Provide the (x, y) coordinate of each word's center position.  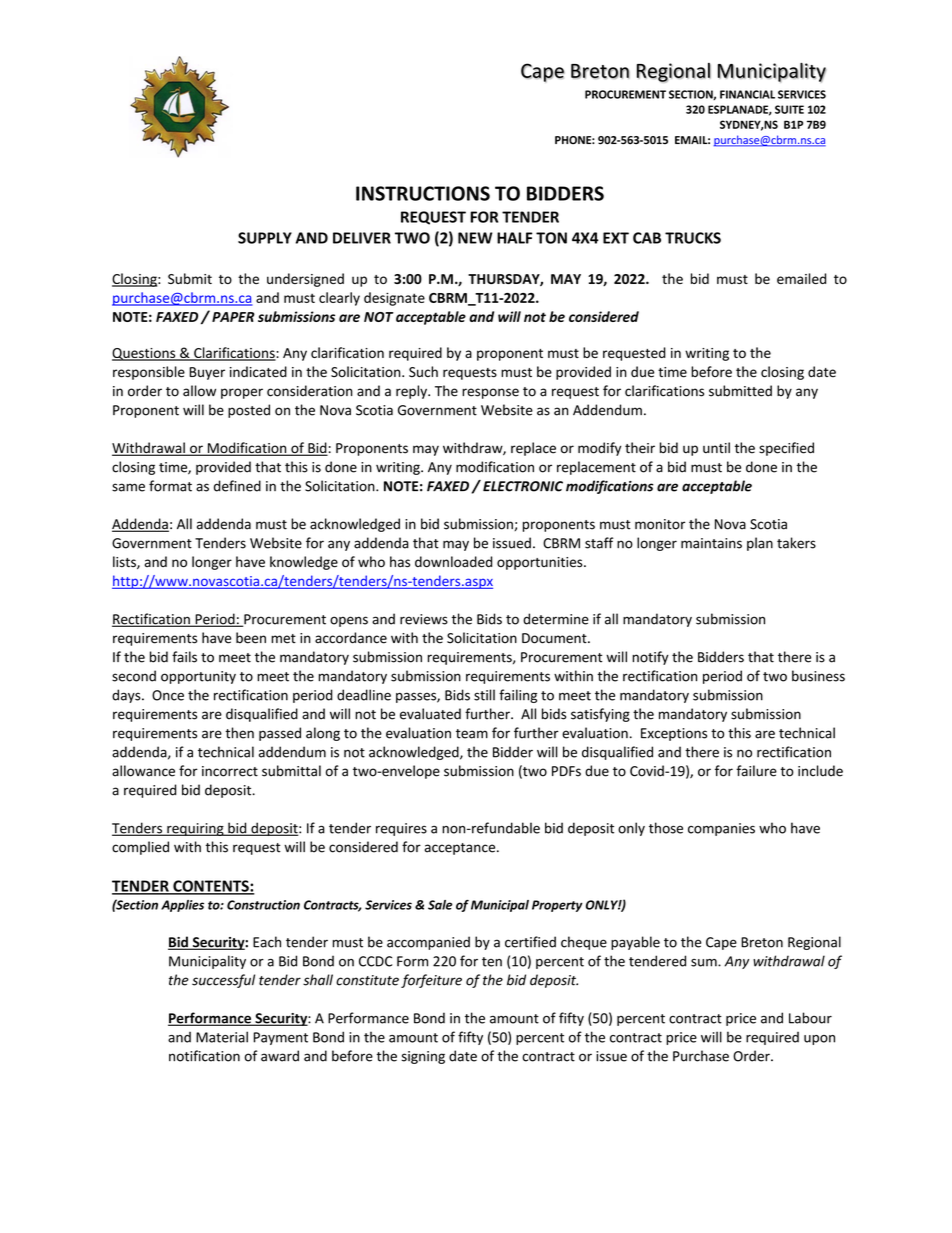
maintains (711, 543)
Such (423, 371)
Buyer (207, 373)
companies (721, 829)
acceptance (461, 849)
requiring (195, 829)
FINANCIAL (747, 94)
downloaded (453, 562)
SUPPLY (265, 238)
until (716, 448)
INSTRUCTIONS (423, 193)
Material (222, 1037)
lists (125, 562)
